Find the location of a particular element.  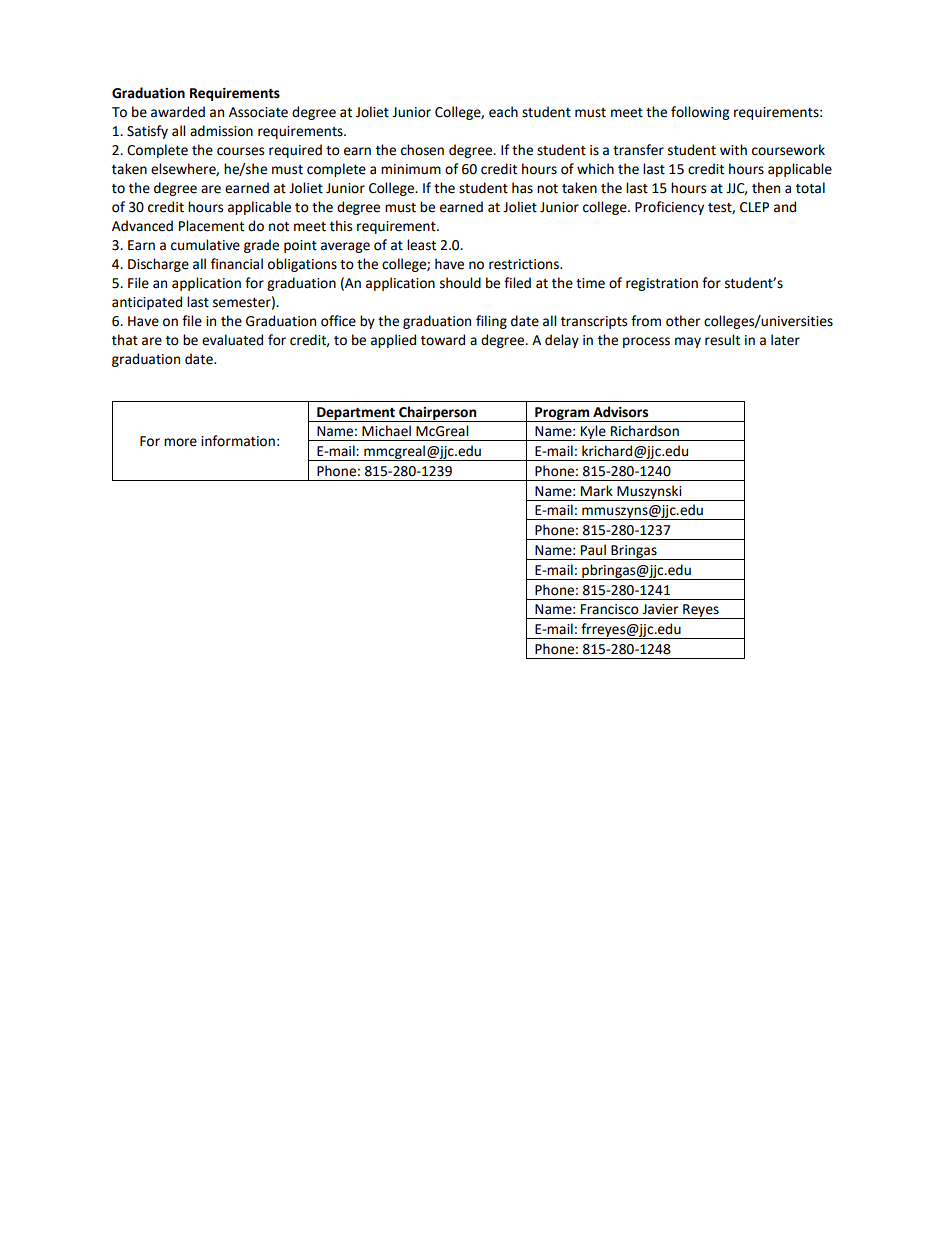

Mark is located at coordinates (597, 491).
